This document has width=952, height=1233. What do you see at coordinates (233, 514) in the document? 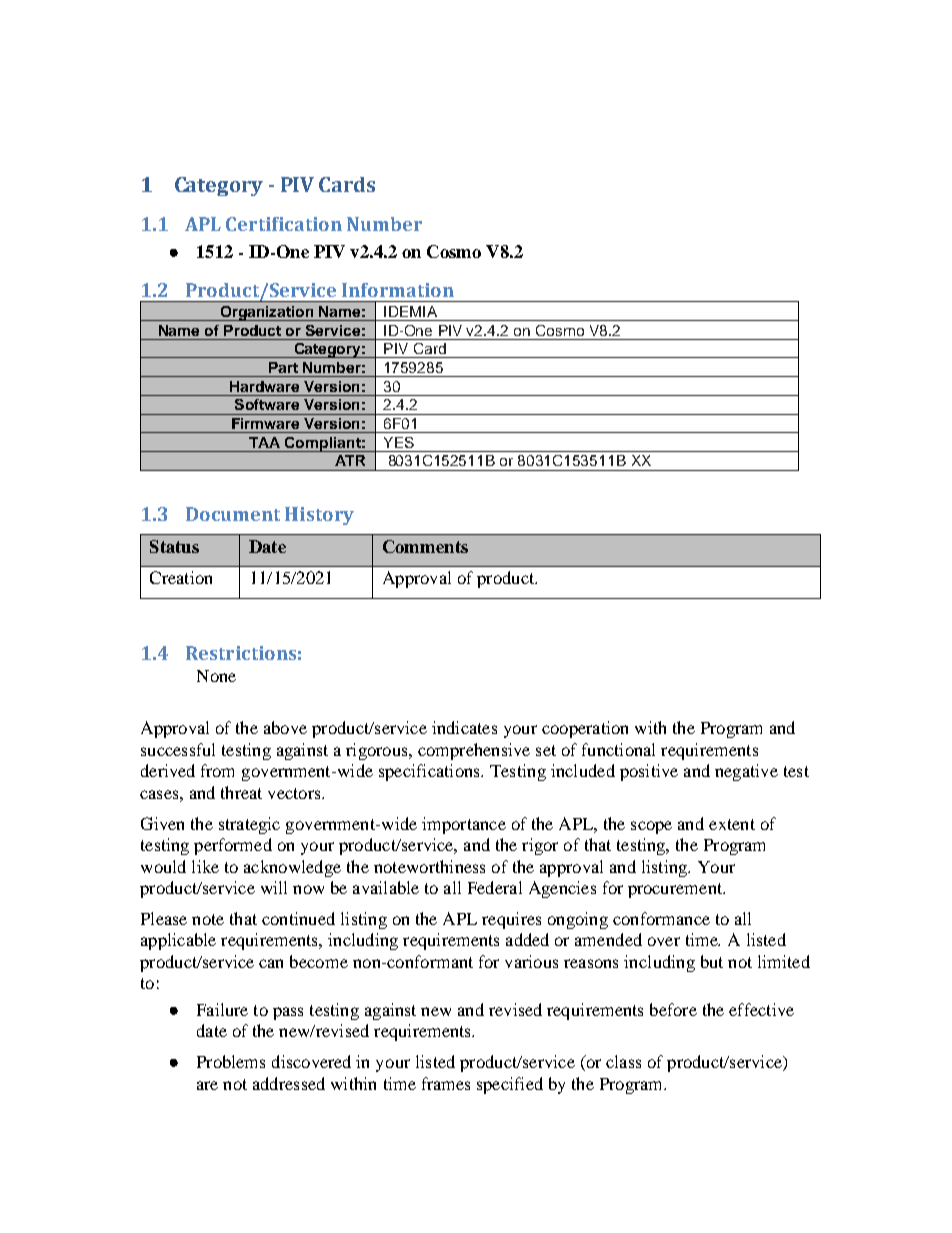
I see `Document` at bounding box center [233, 514].
